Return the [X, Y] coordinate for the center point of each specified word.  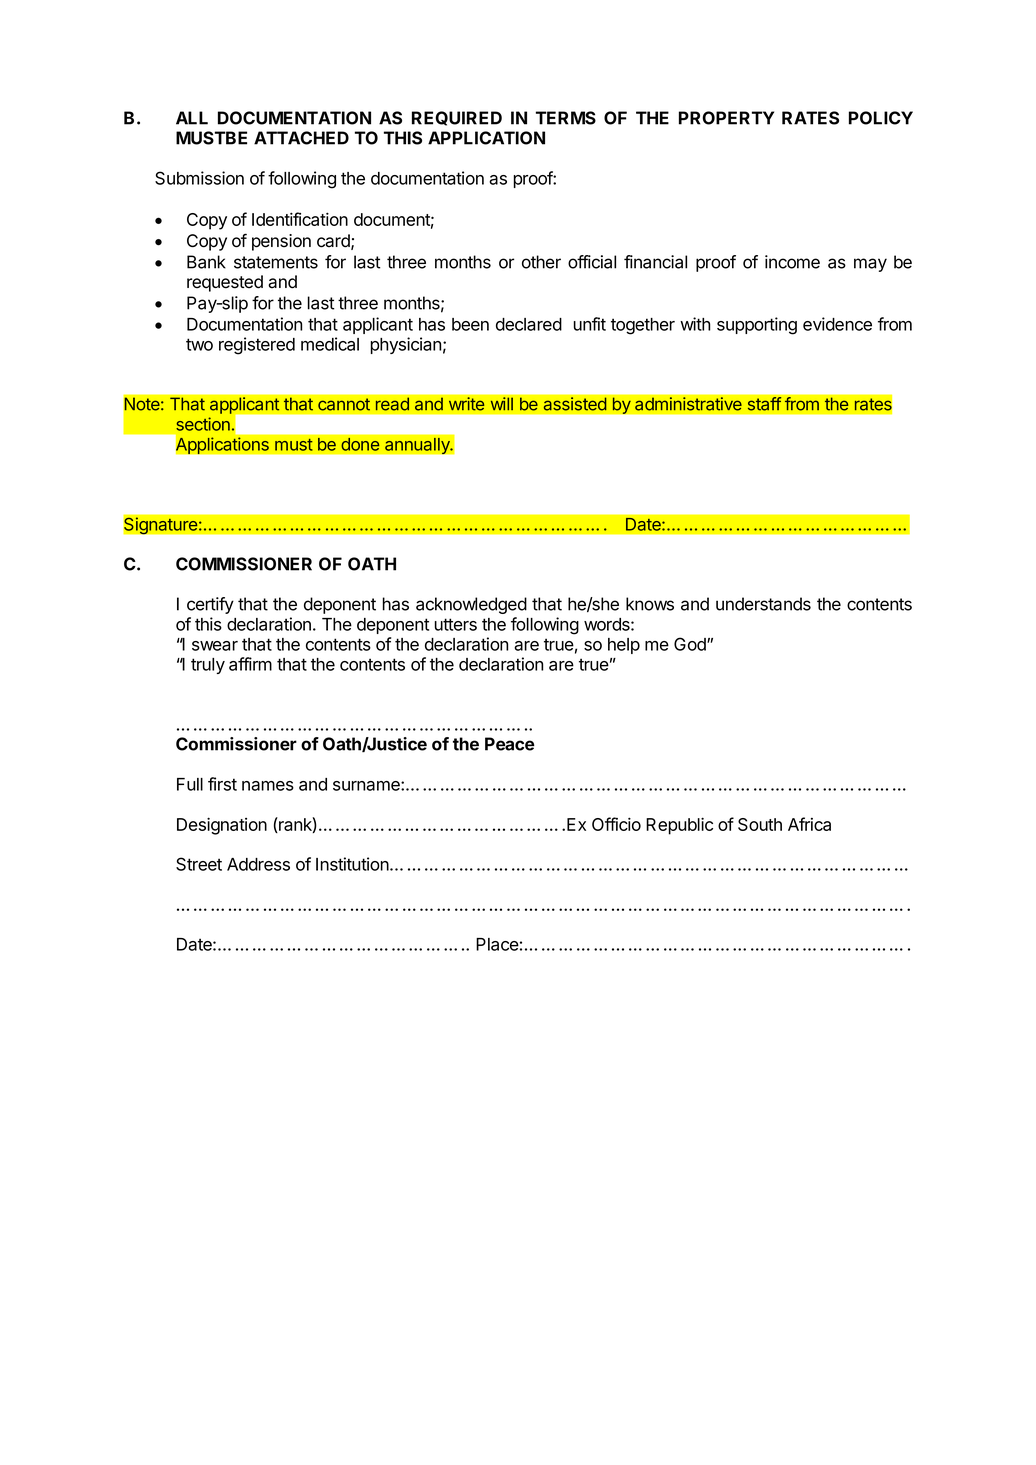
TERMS [566, 118]
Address [258, 864]
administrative [688, 404]
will [501, 404]
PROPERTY [726, 118]
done [360, 444]
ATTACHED [301, 138]
